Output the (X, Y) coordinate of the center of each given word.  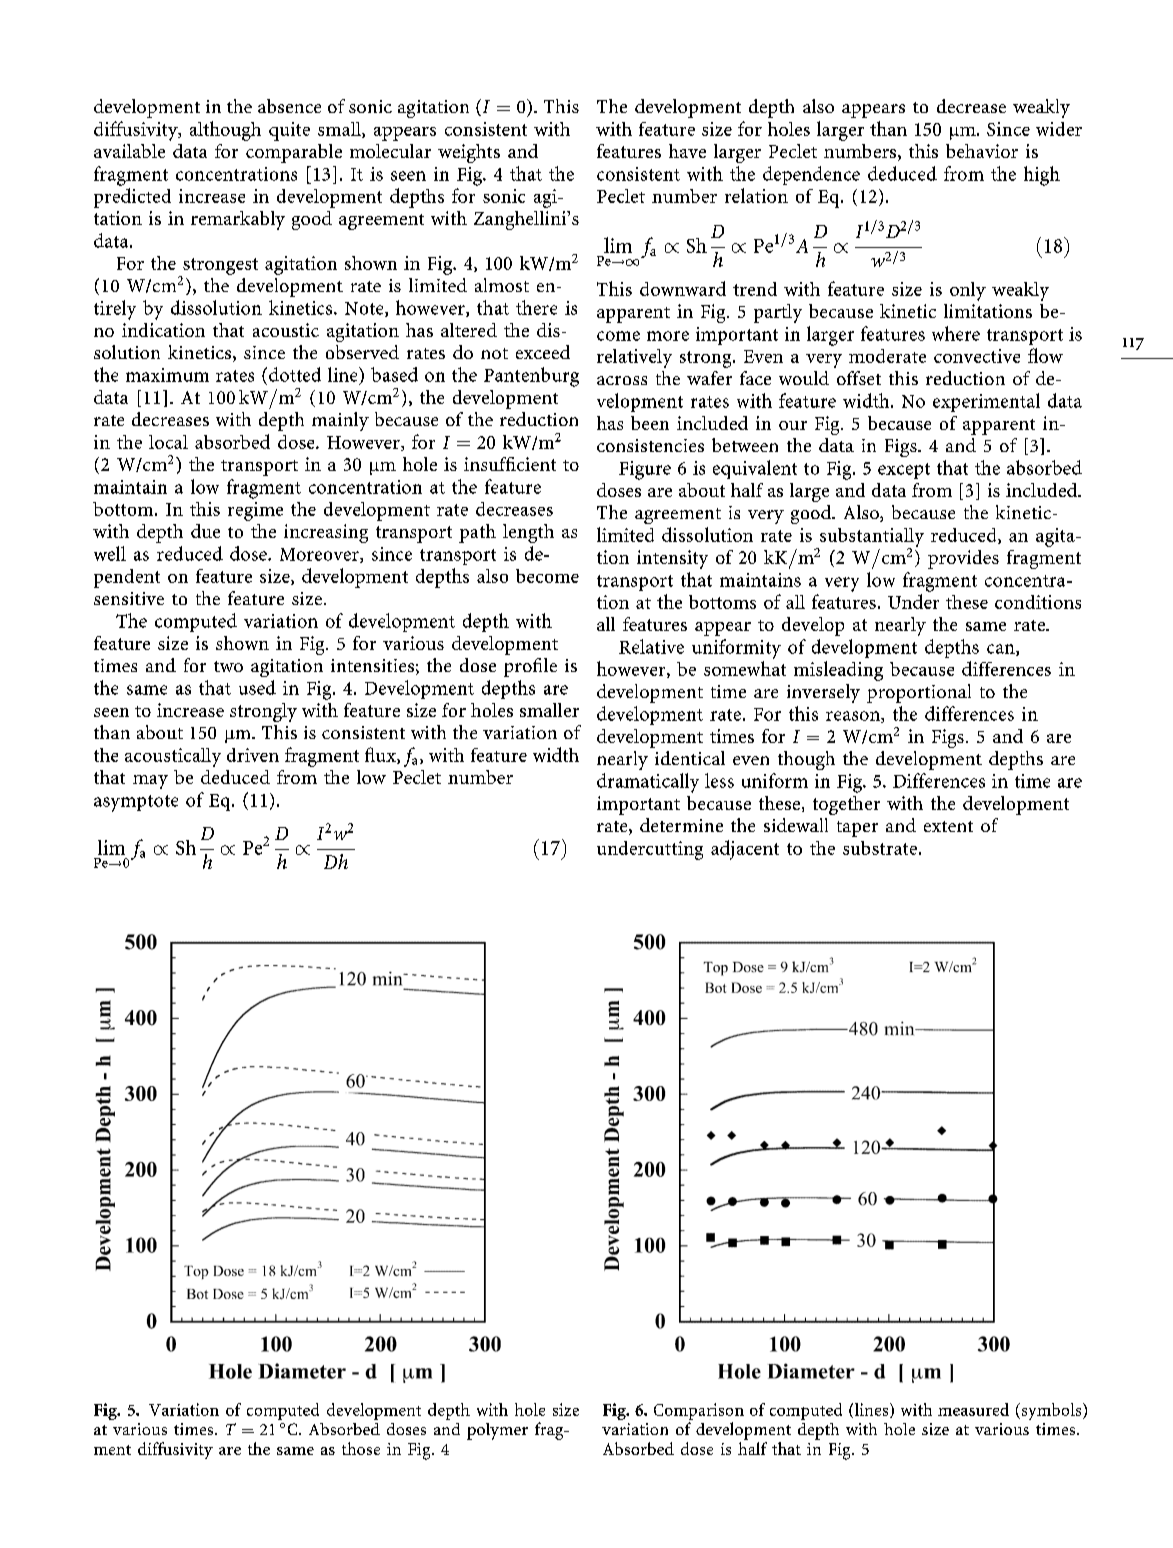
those (361, 1448)
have (687, 151)
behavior (982, 151)
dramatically (648, 783)
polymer (497, 1431)
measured (973, 1409)
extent (948, 826)
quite (289, 131)
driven (253, 755)
